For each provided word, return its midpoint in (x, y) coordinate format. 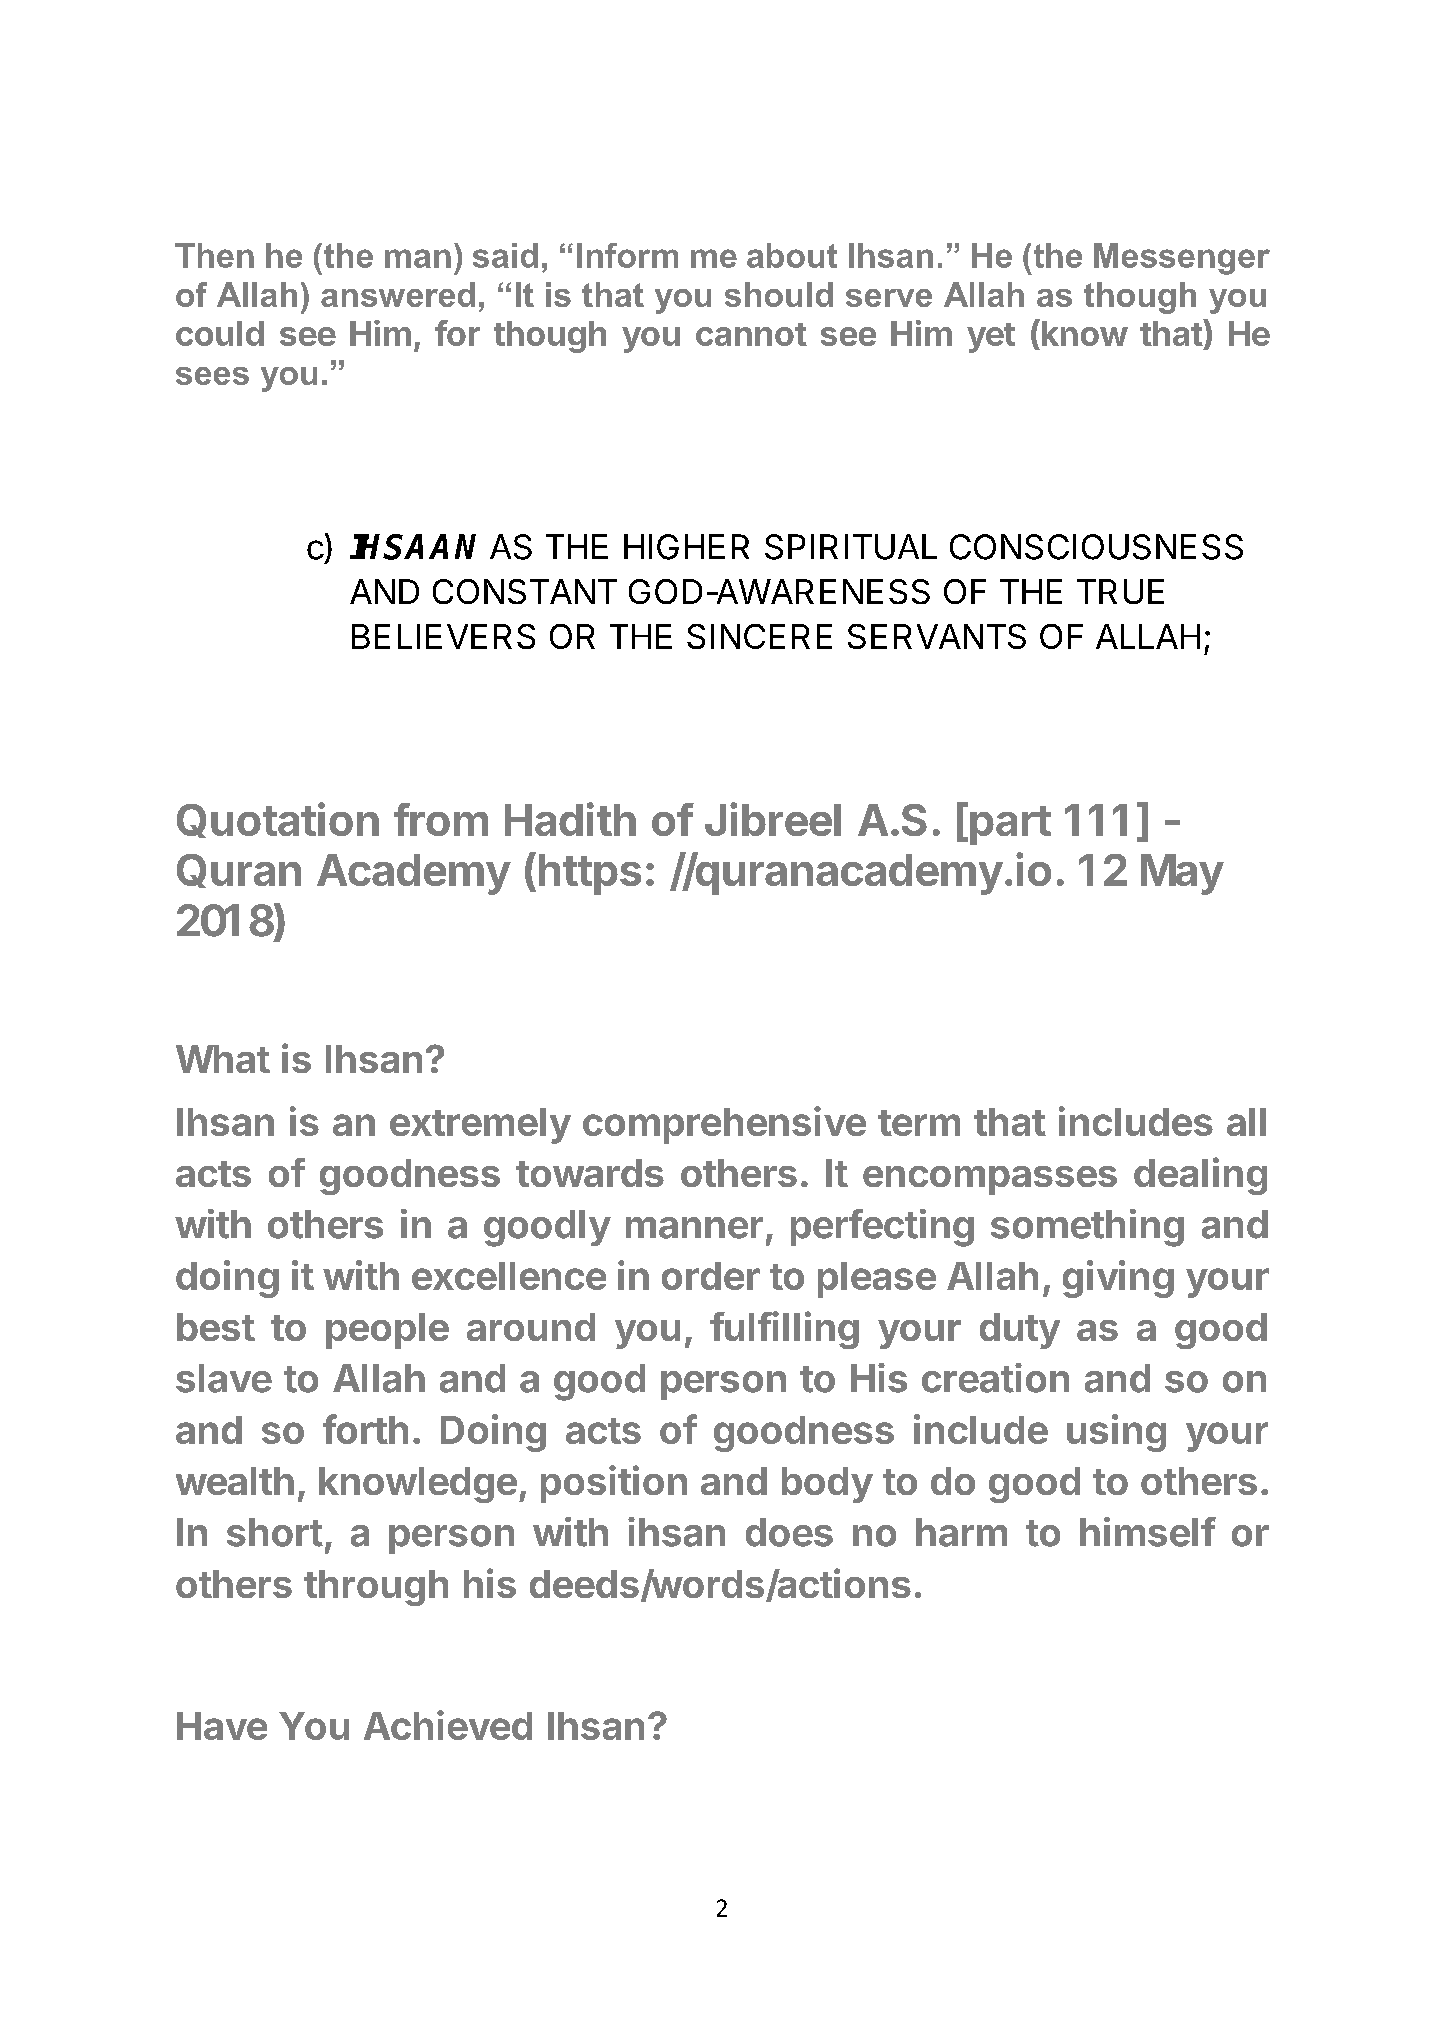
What (223, 1059)
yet (991, 338)
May (1182, 874)
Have (222, 1726)
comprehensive (724, 1125)
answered (398, 294)
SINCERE (759, 636)
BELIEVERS (443, 636)
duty (1020, 1331)
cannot (751, 334)
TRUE (1120, 591)
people (387, 1331)
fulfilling (784, 1330)
